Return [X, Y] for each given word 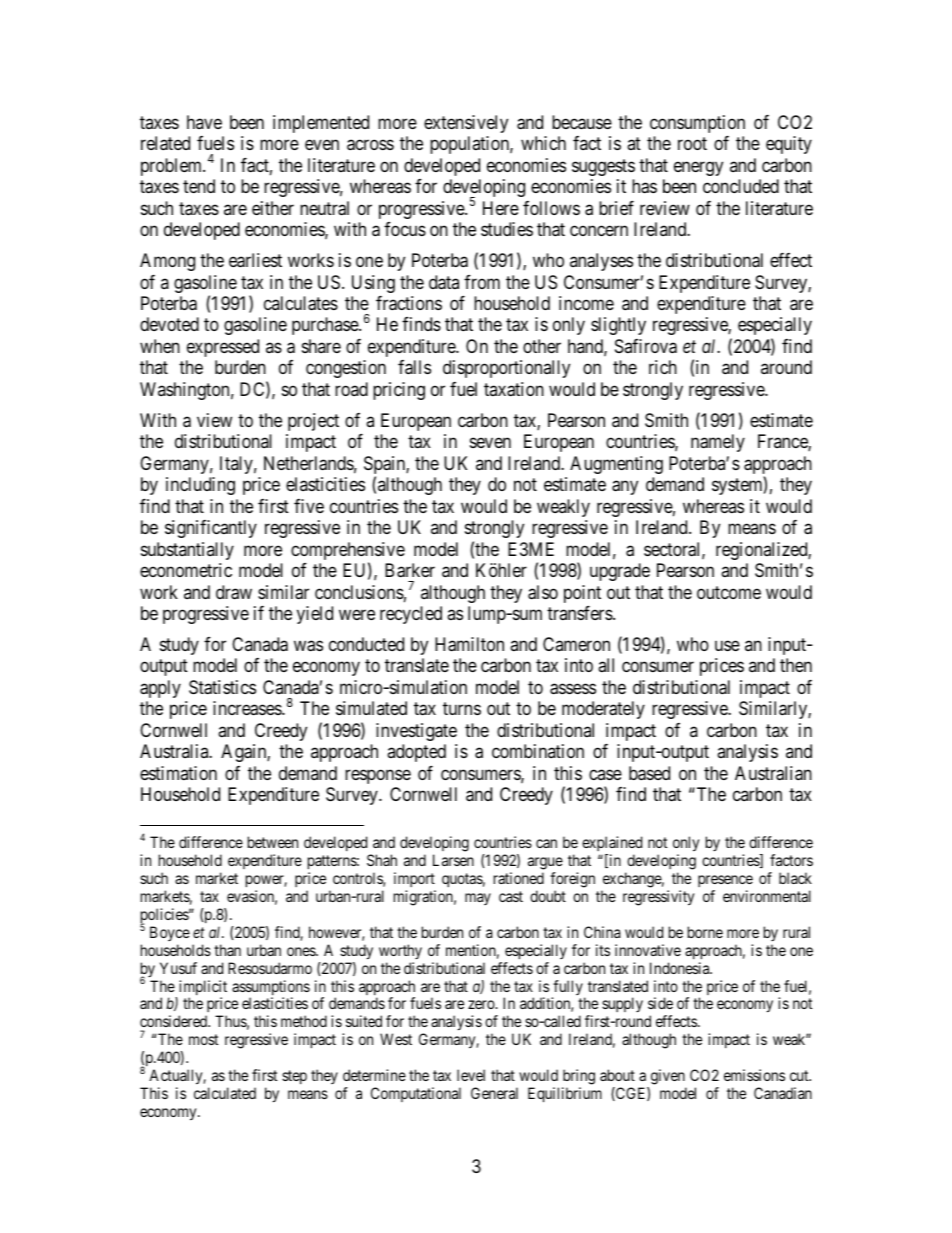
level [471, 1075]
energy [698, 168]
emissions [754, 1075]
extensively [466, 124]
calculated [225, 1093]
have [204, 122]
